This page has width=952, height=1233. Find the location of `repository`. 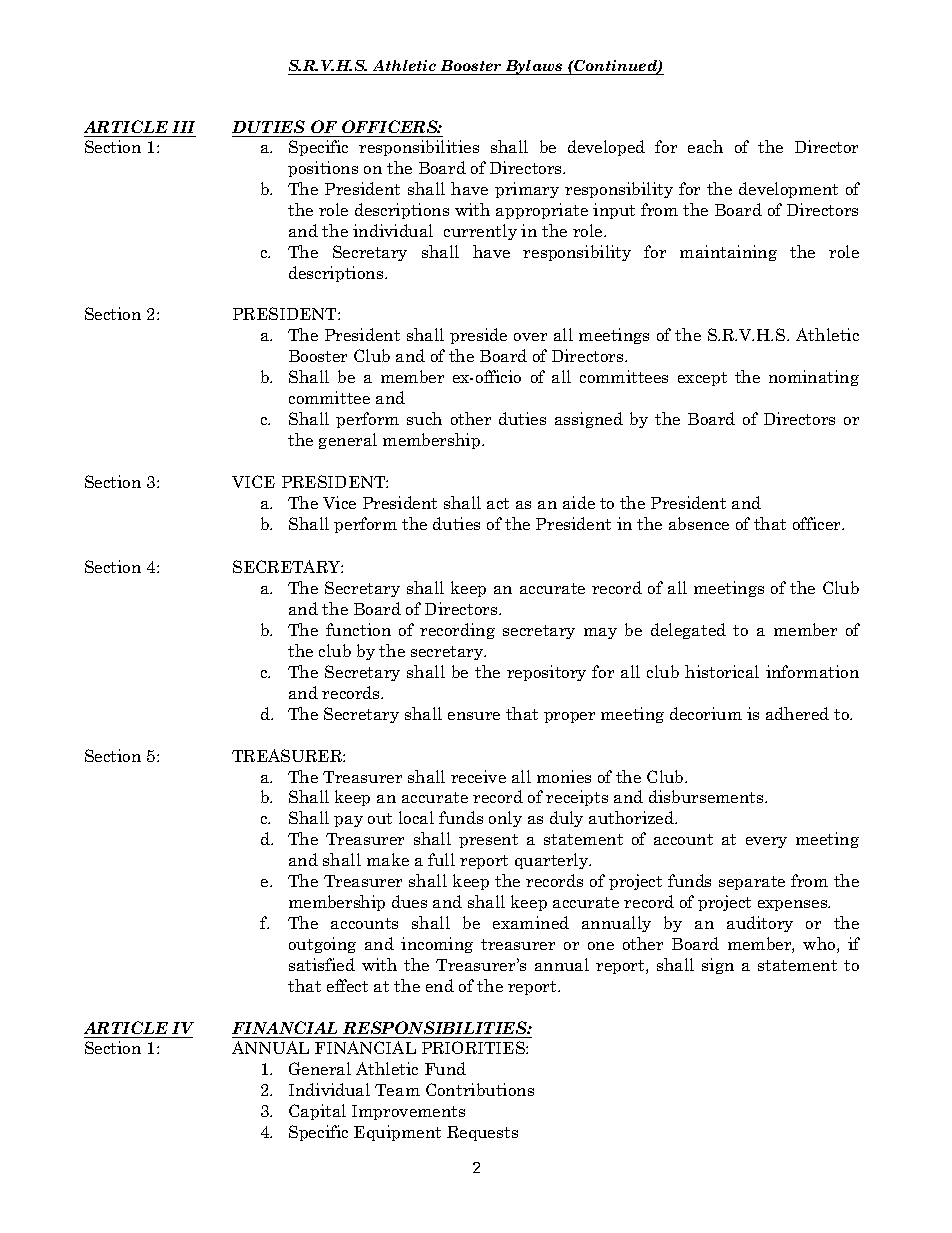

repository is located at coordinates (546, 673).
